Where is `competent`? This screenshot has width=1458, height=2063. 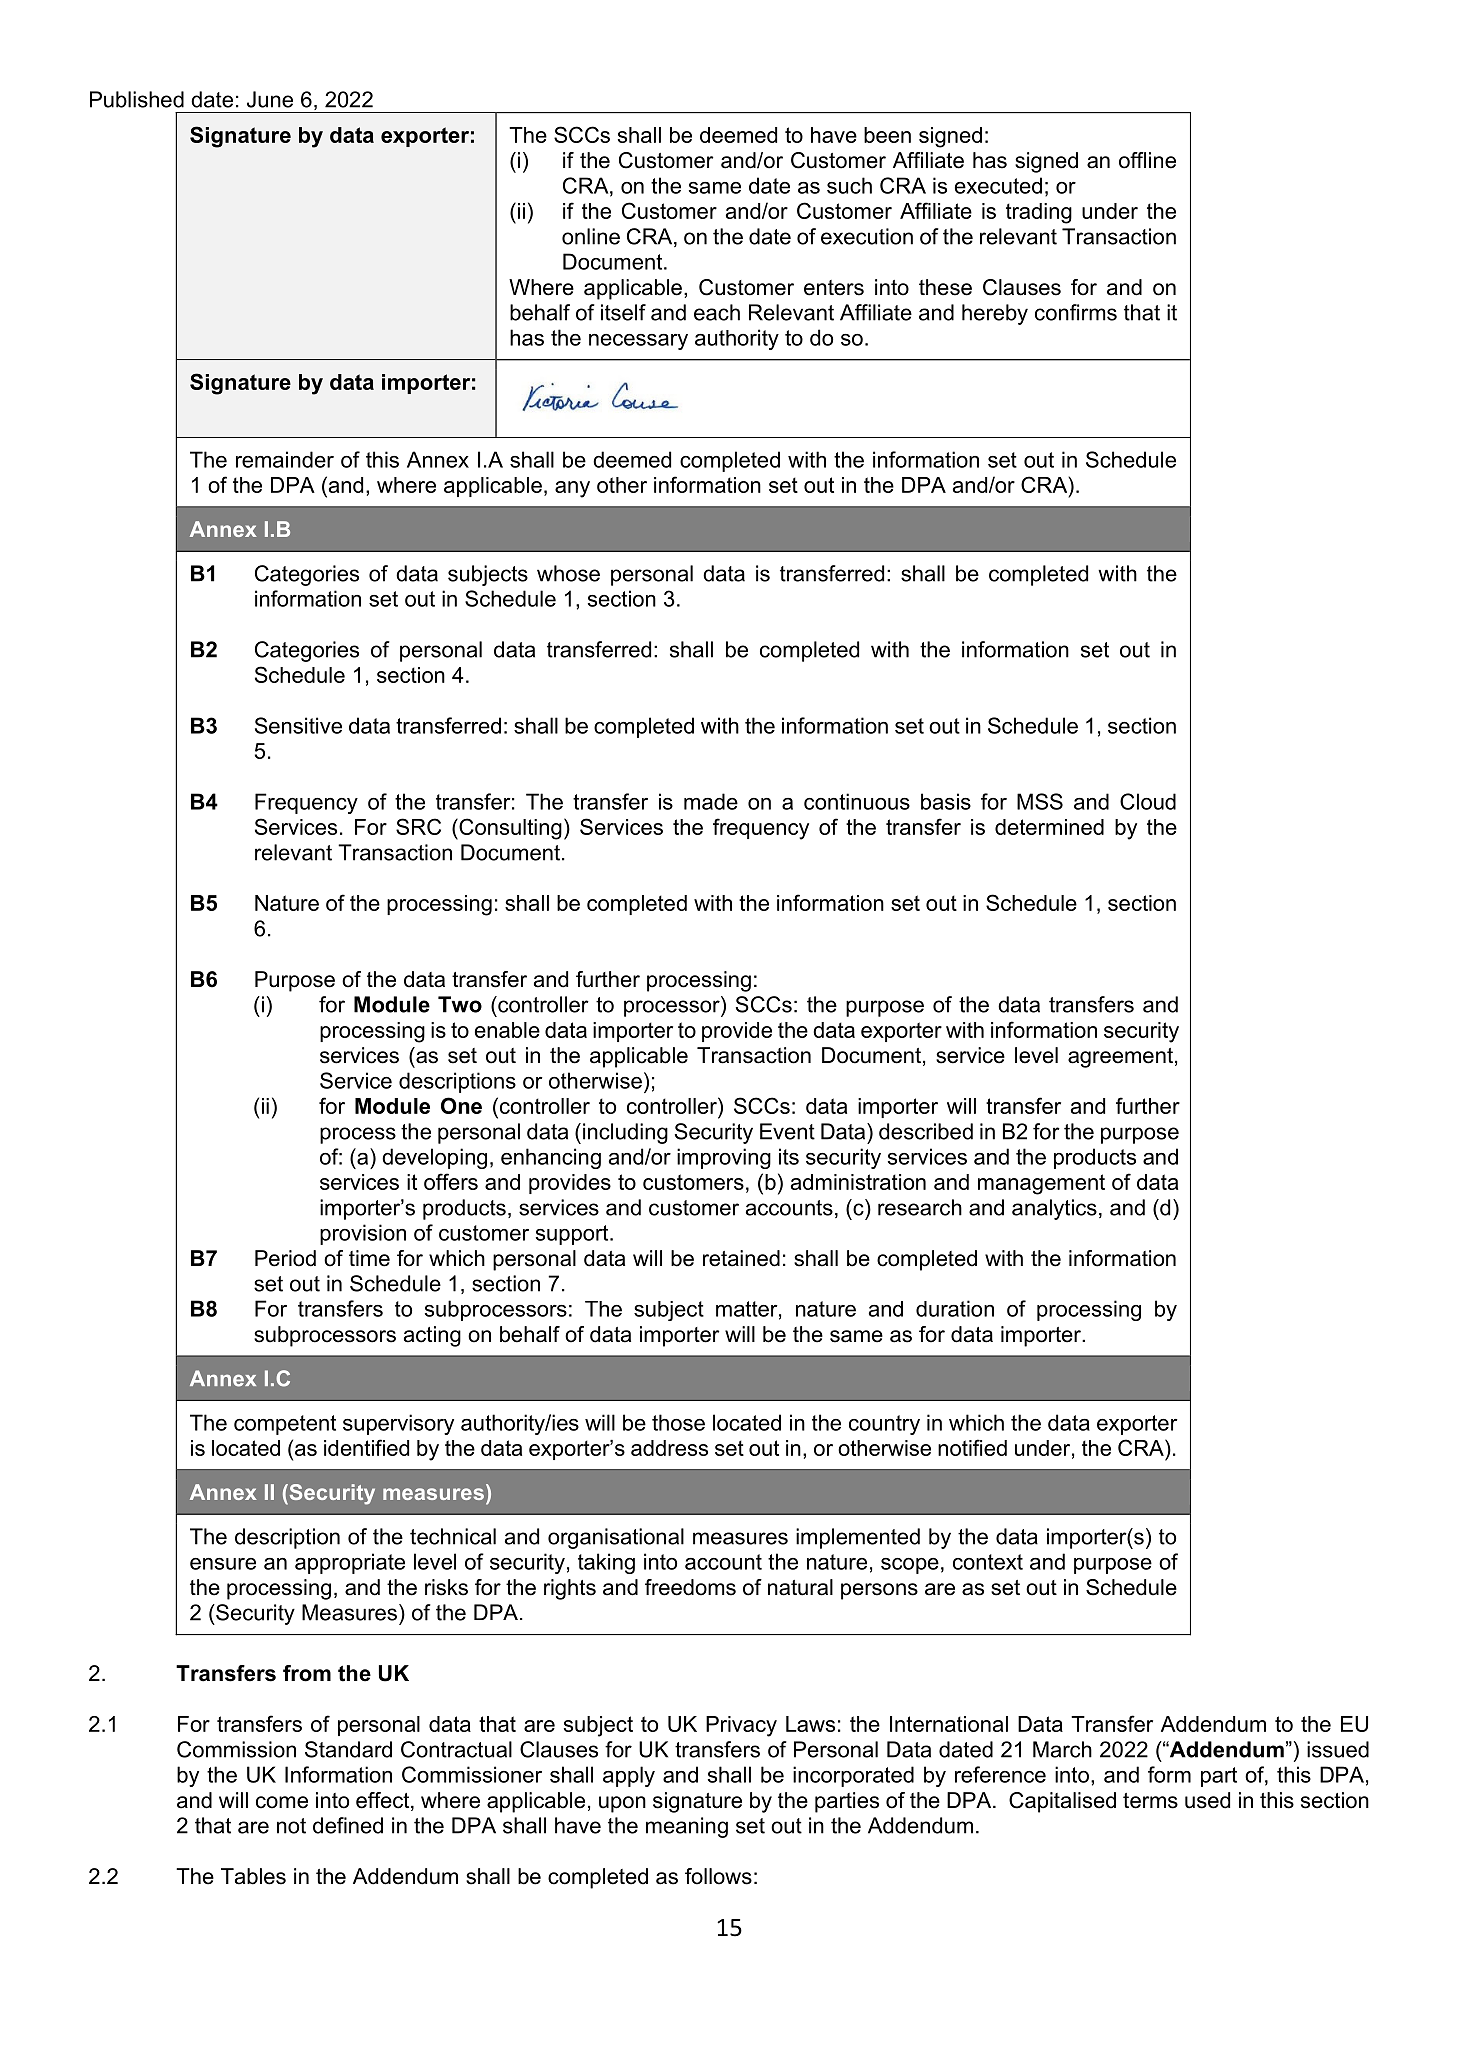 competent is located at coordinates (285, 1425).
